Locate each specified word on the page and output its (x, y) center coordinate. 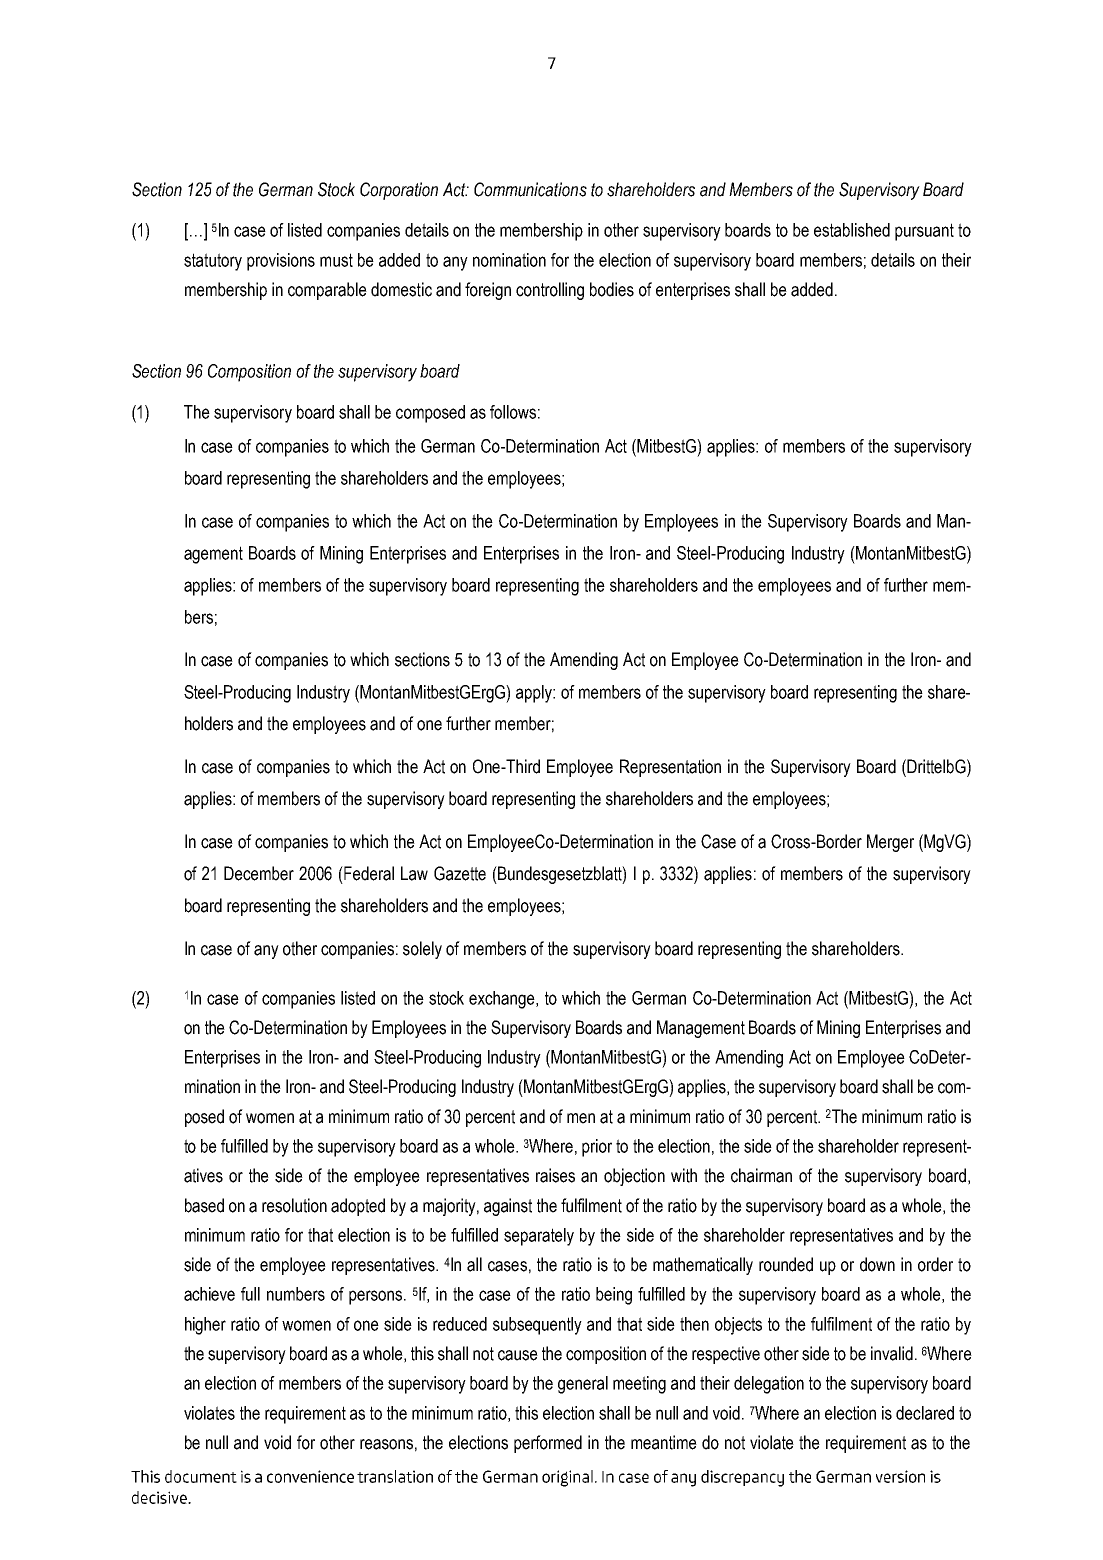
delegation (769, 1385)
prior (597, 1148)
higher (205, 1326)
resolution (294, 1205)
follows (513, 412)
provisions (281, 262)
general (583, 1385)
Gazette (460, 873)
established (852, 230)
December (259, 873)
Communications (530, 189)
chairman (761, 1175)
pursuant (924, 232)
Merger (890, 843)
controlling (550, 291)
